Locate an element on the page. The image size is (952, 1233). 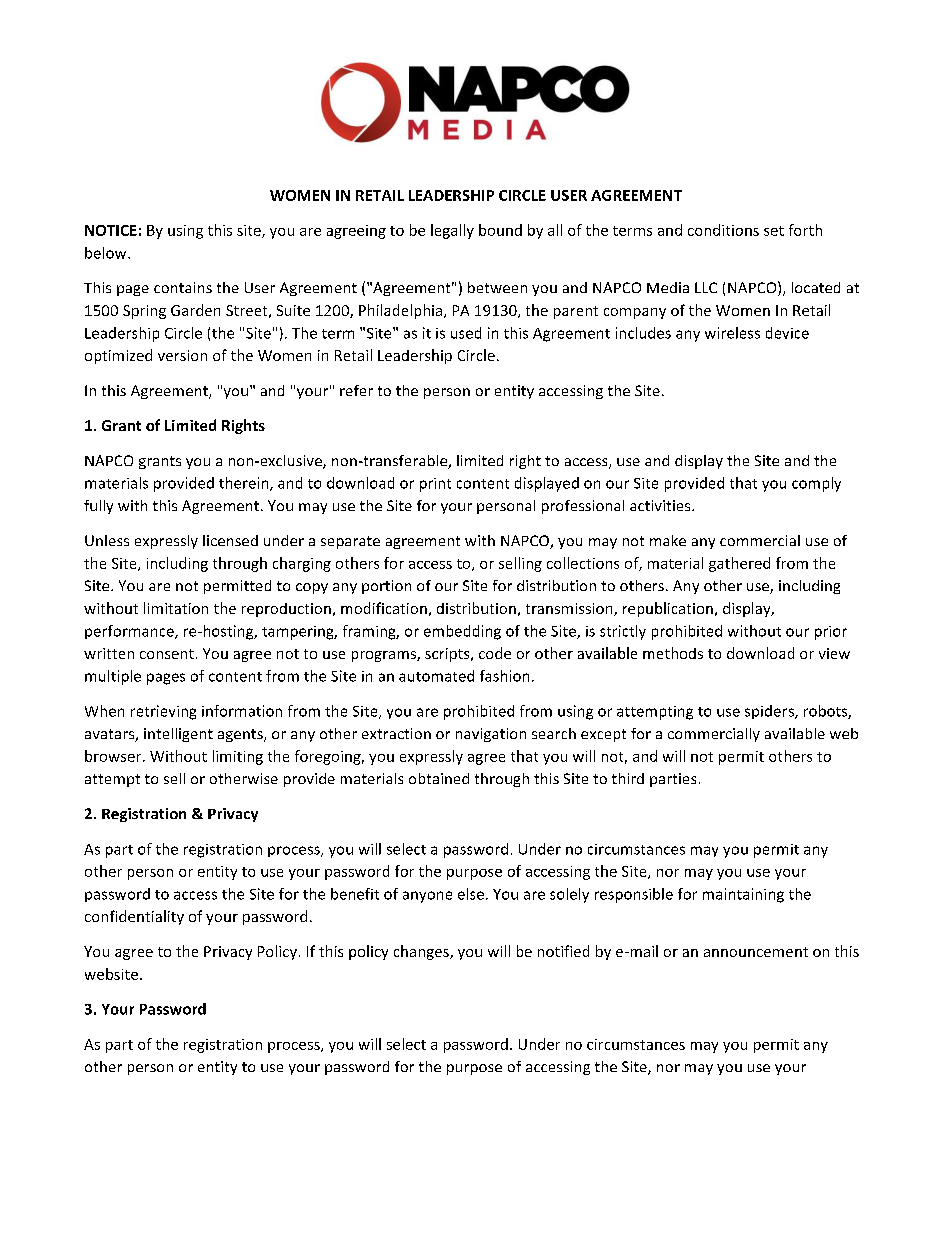
comply is located at coordinates (816, 484).
